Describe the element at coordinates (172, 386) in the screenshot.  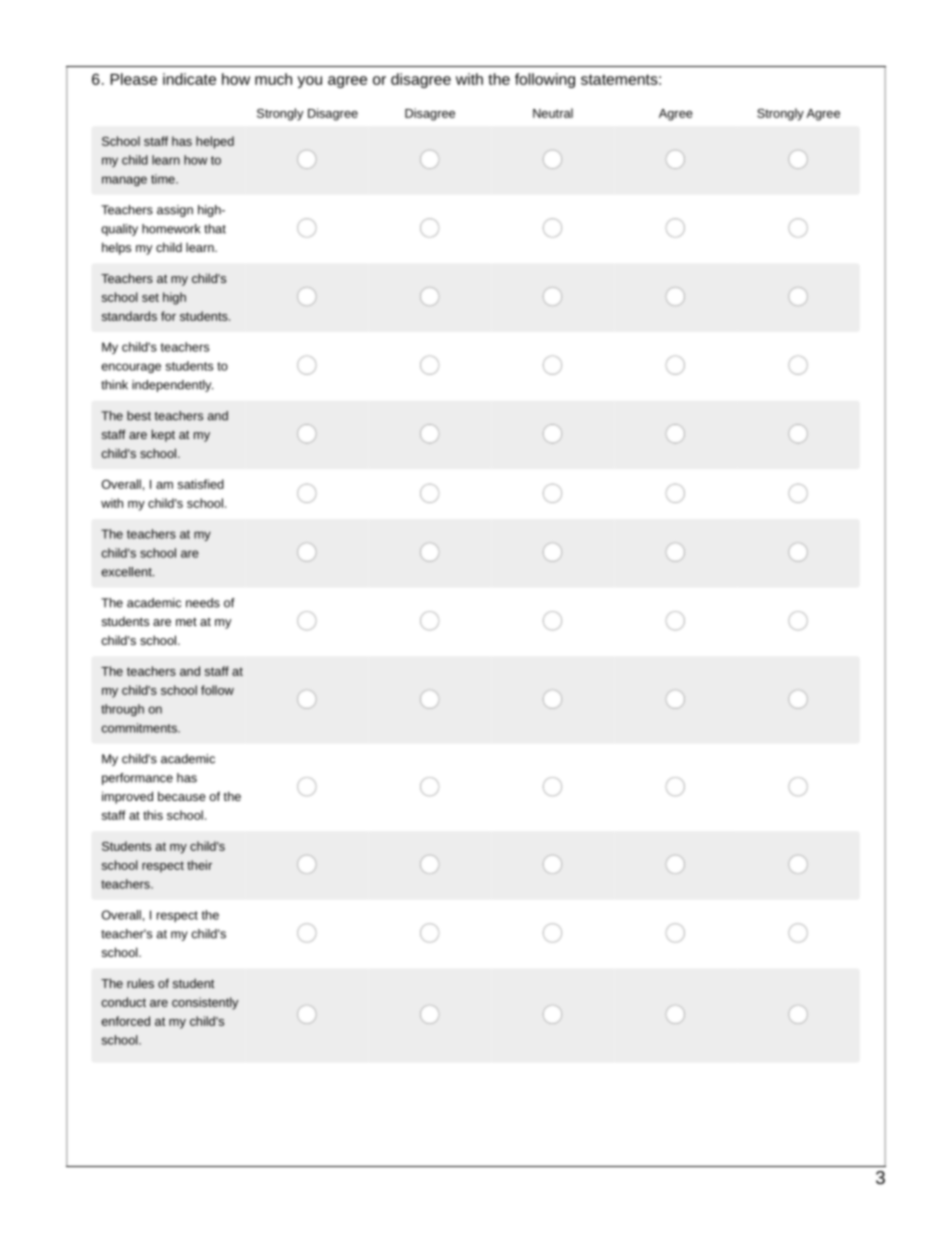
I see `independently` at that location.
